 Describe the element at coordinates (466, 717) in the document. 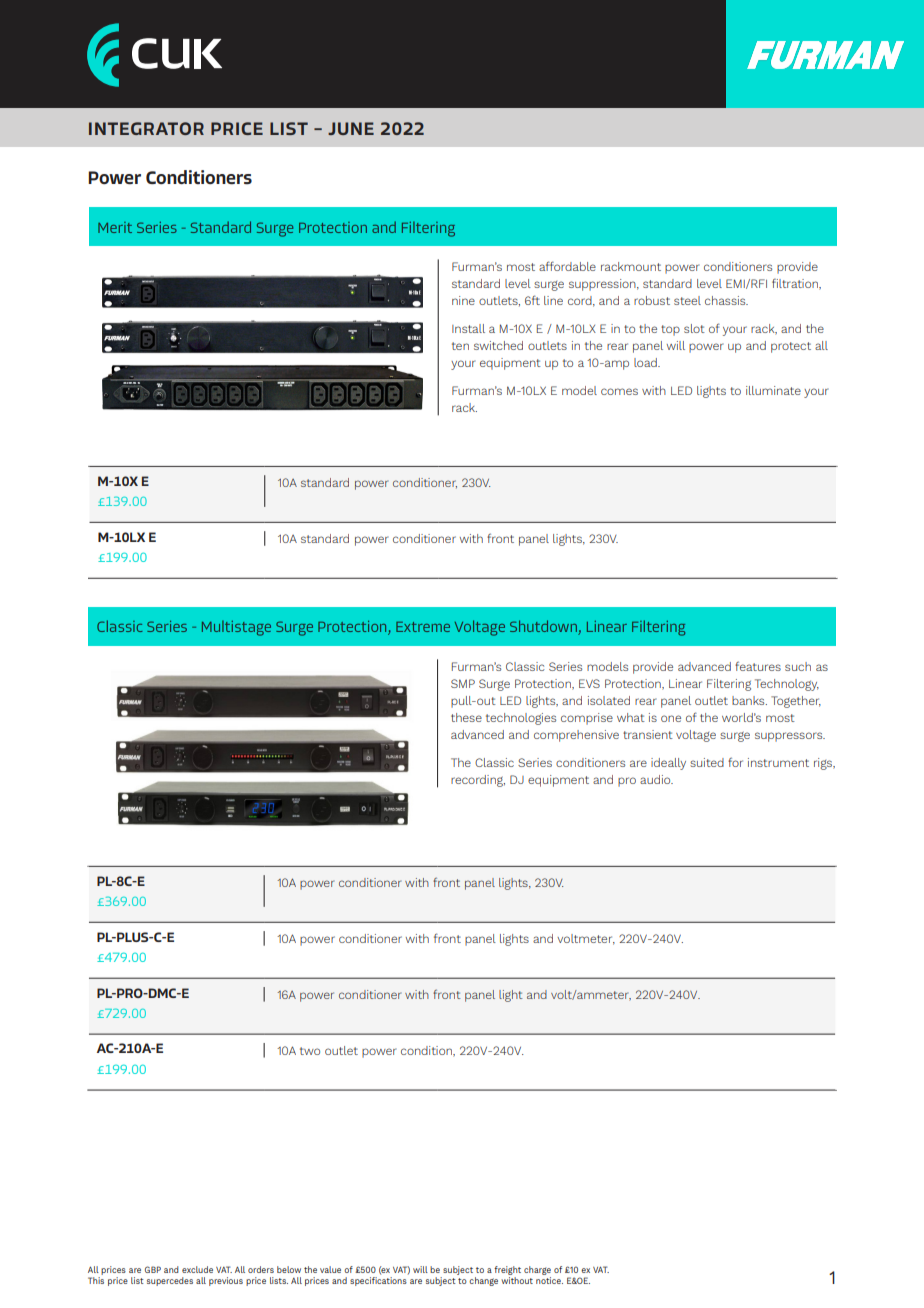

I see `these` at that location.
